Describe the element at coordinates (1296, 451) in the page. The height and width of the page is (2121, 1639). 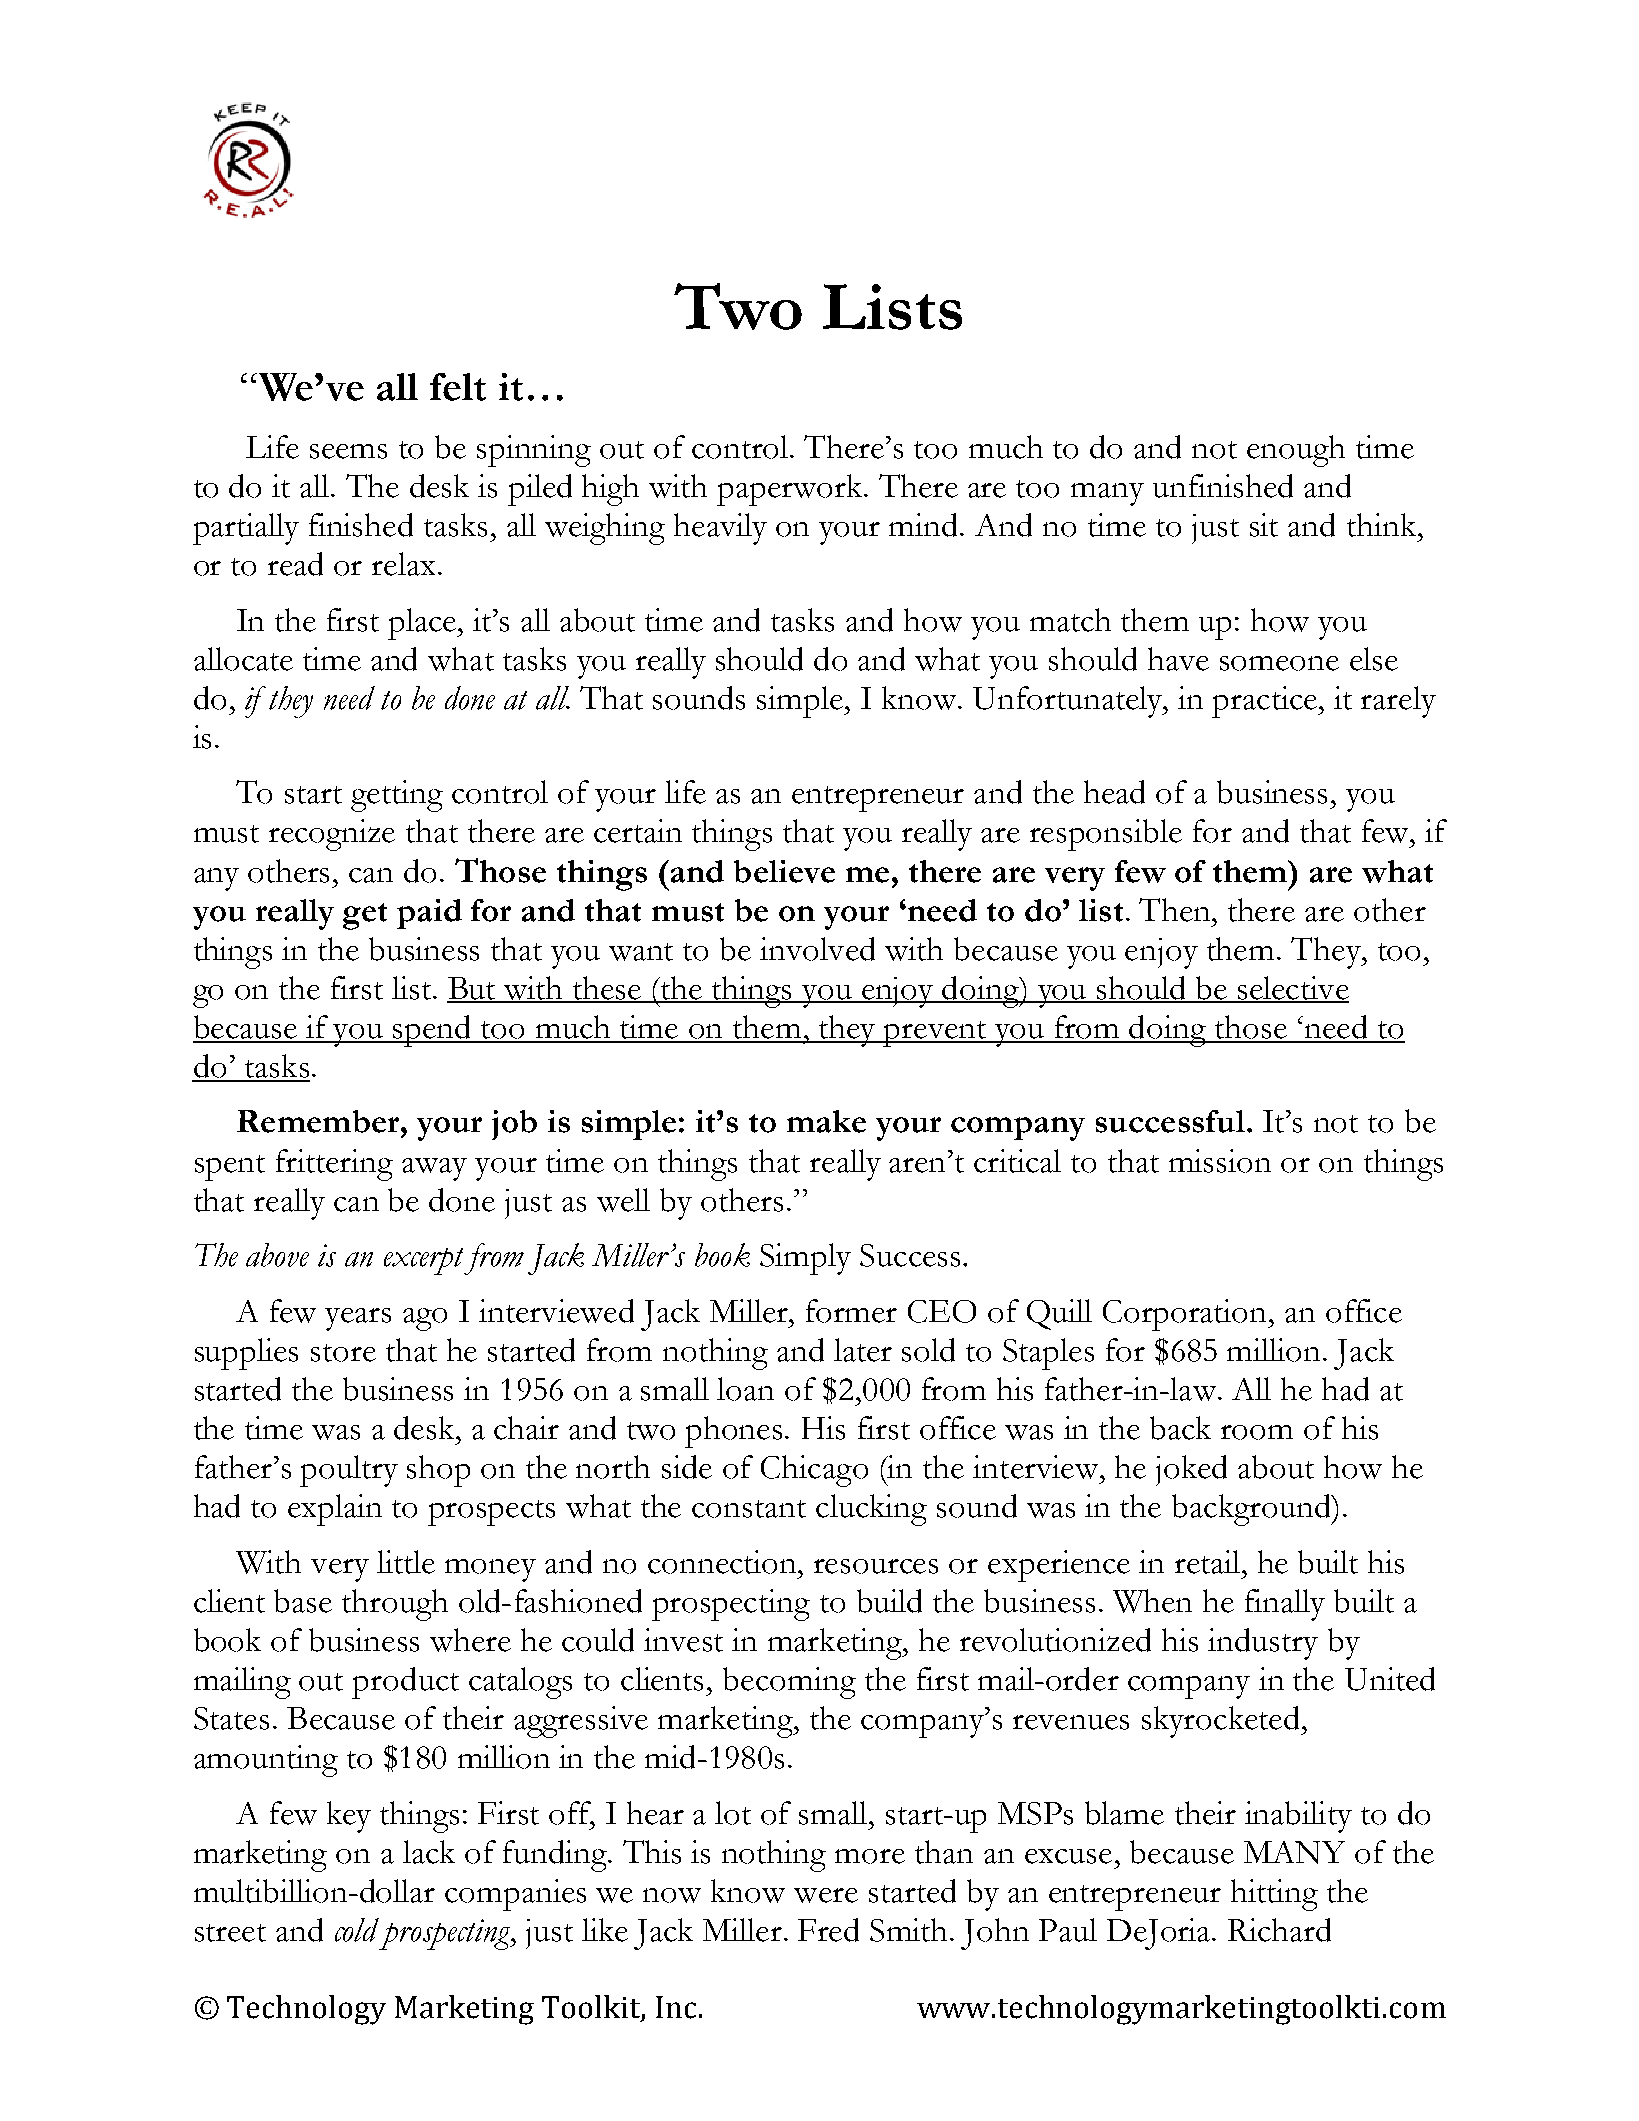
I see `enough` at that location.
